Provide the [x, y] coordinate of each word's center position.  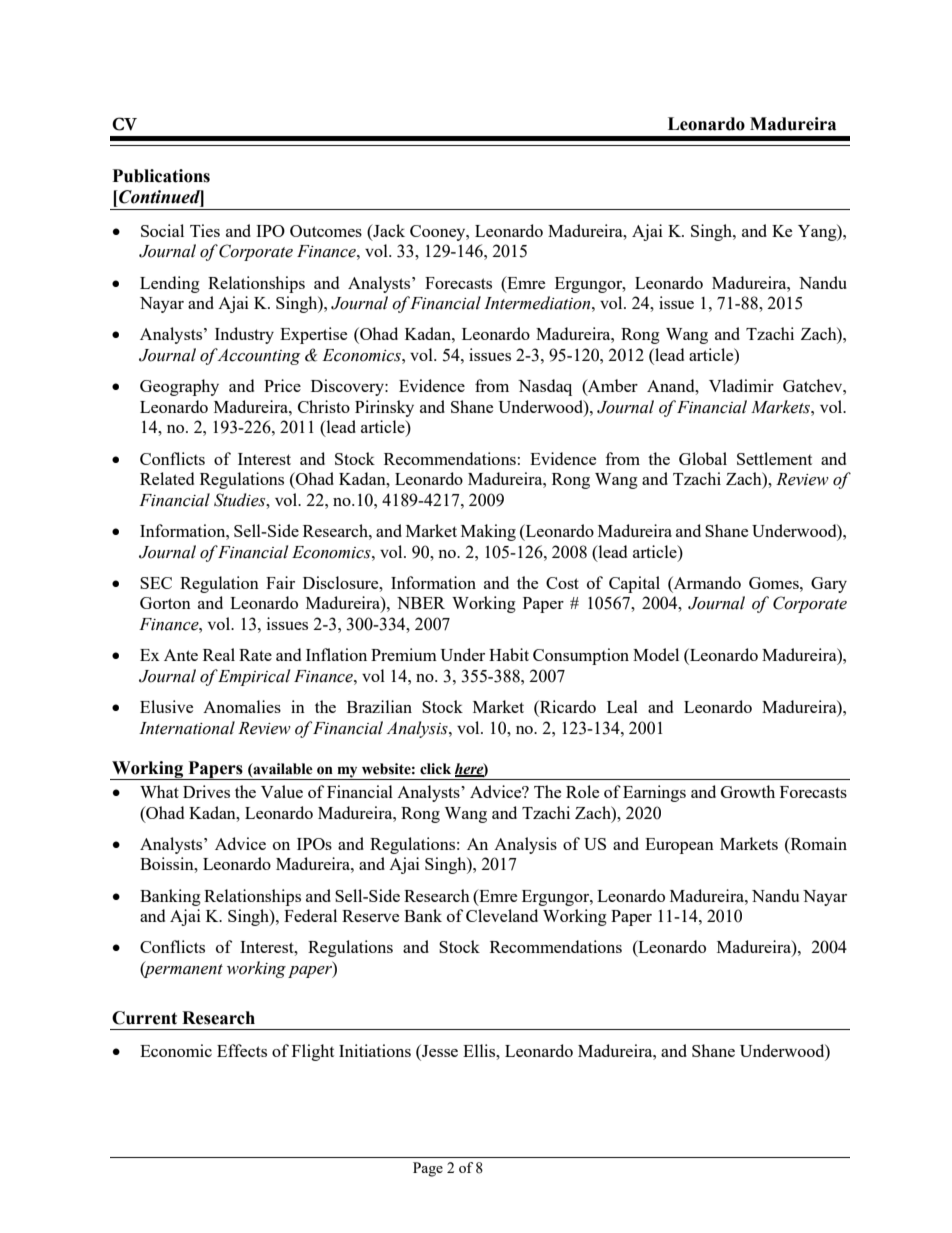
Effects [242, 1050]
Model [656, 654]
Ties [205, 230]
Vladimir [741, 385]
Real [219, 654]
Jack [388, 232]
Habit [509, 654]
